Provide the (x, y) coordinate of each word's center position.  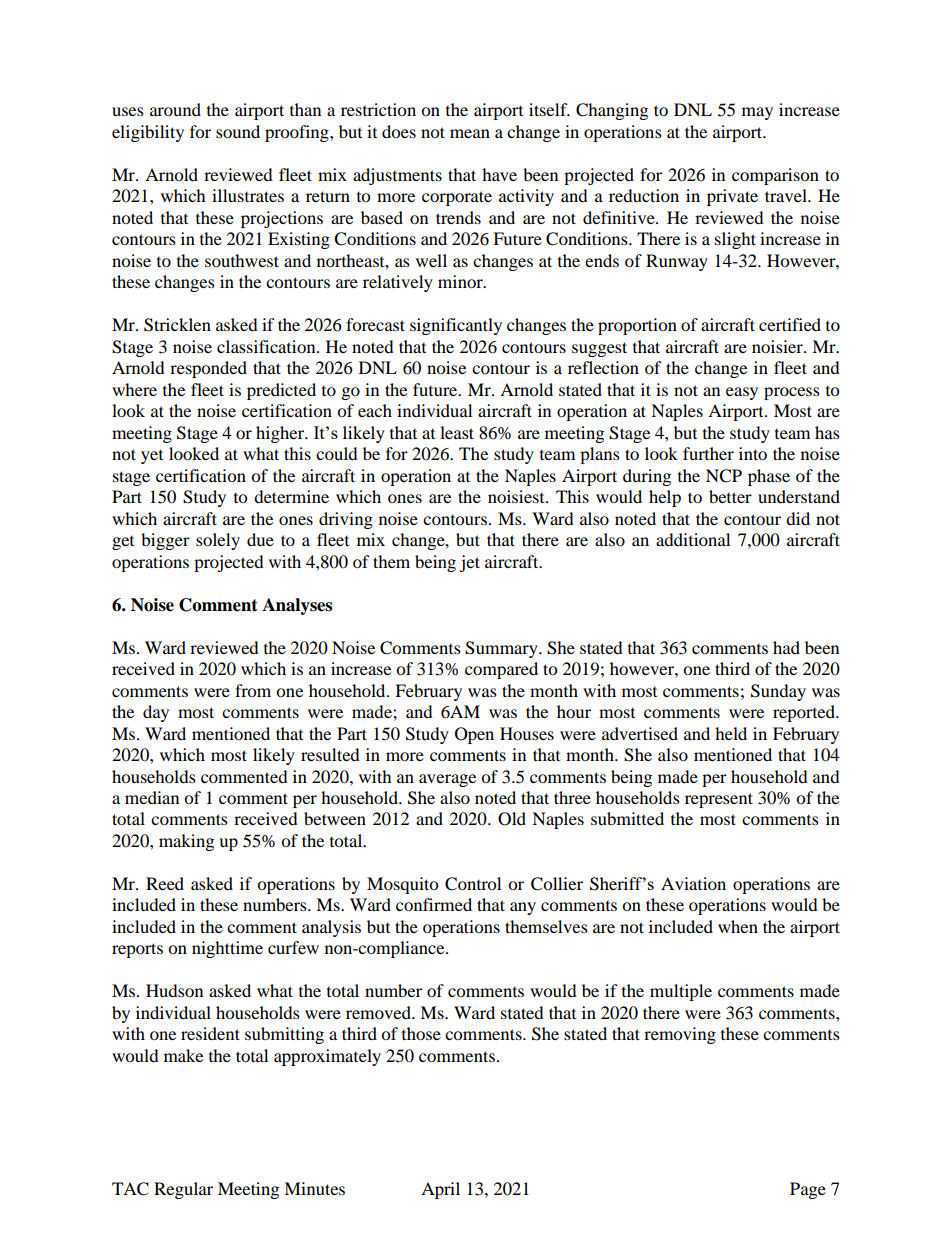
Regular (183, 1190)
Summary (502, 649)
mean (470, 133)
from (253, 690)
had (786, 647)
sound (238, 131)
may (757, 113)
